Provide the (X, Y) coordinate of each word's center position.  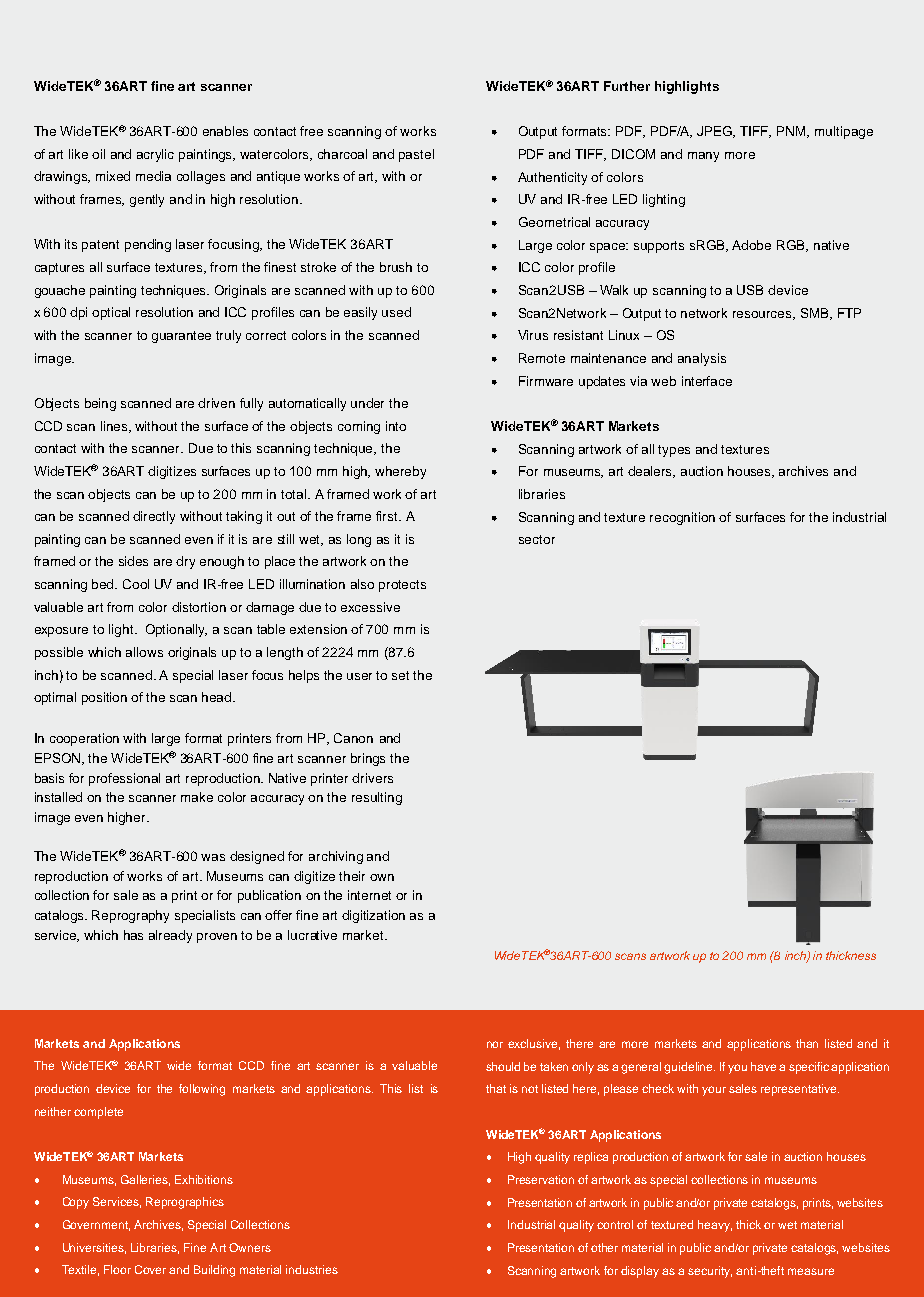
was (213, 857)
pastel (416, 155)
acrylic (155, 155)
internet (369, 895)
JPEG (716, 132)
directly (154, 517)
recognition (682, 518)
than (807, 1043)
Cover (150, 1269)
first (388, 516)
